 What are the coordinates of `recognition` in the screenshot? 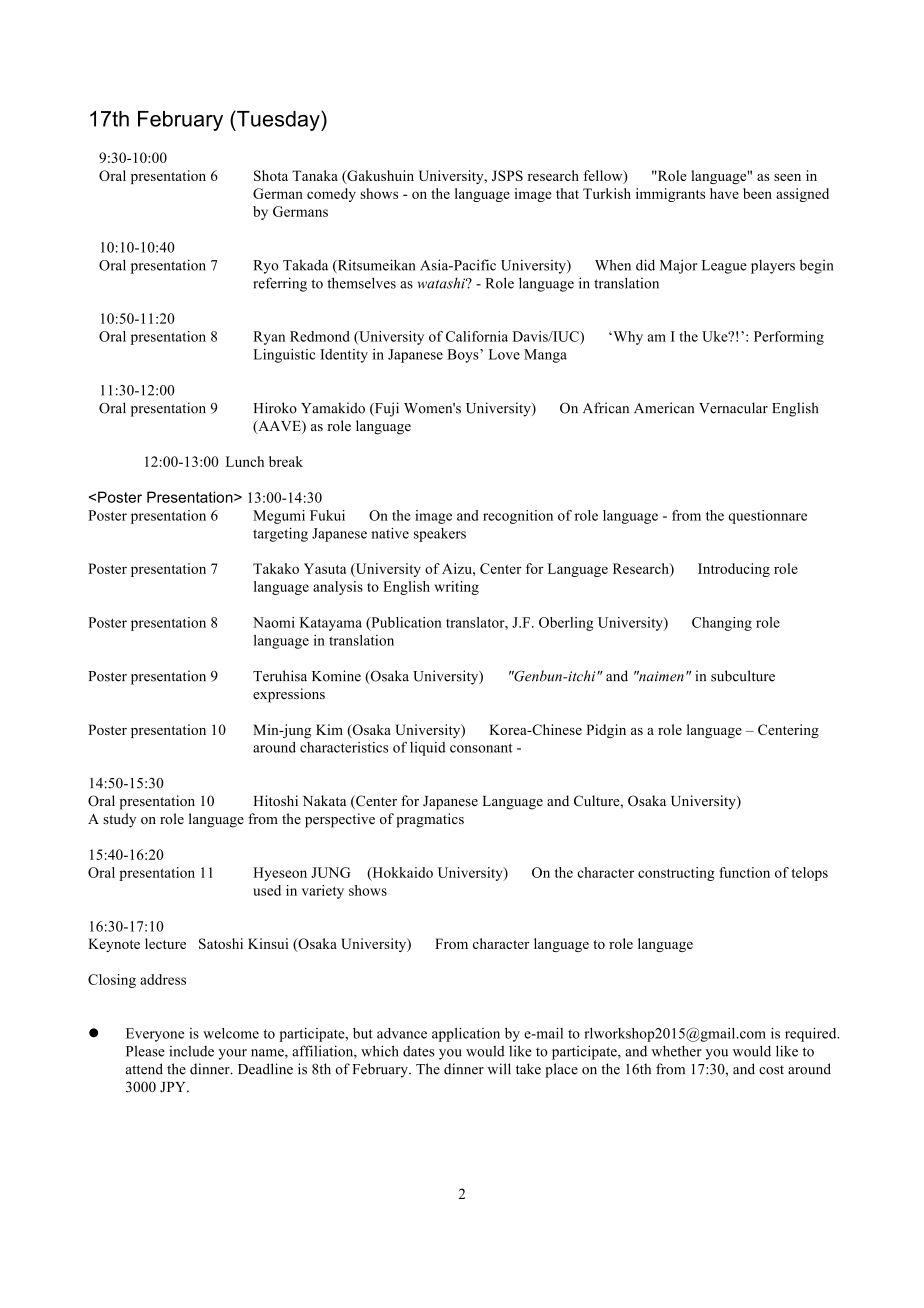 It's located at (518, 517).
